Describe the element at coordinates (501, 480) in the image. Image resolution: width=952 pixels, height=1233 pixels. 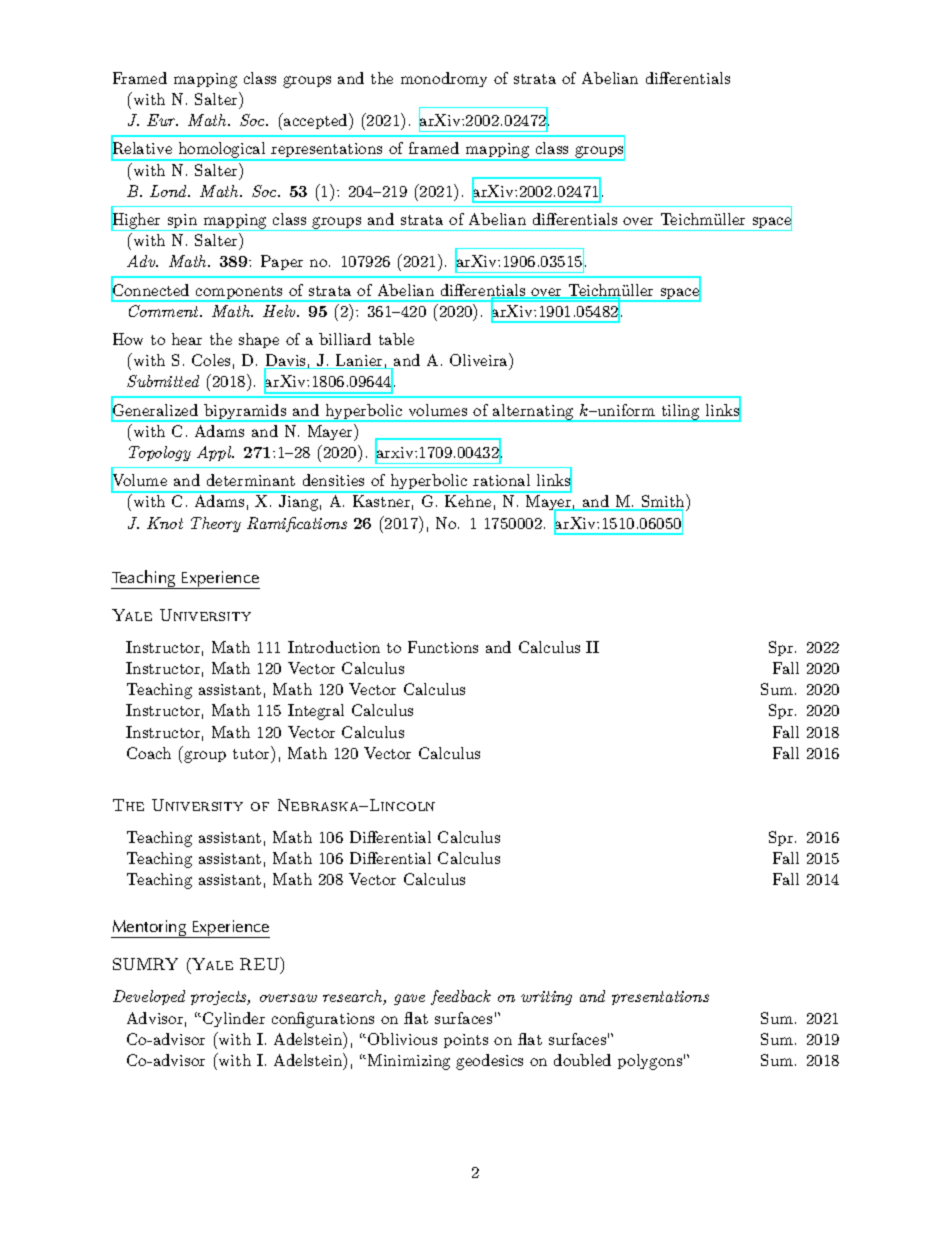
I see `rational` at that location.
